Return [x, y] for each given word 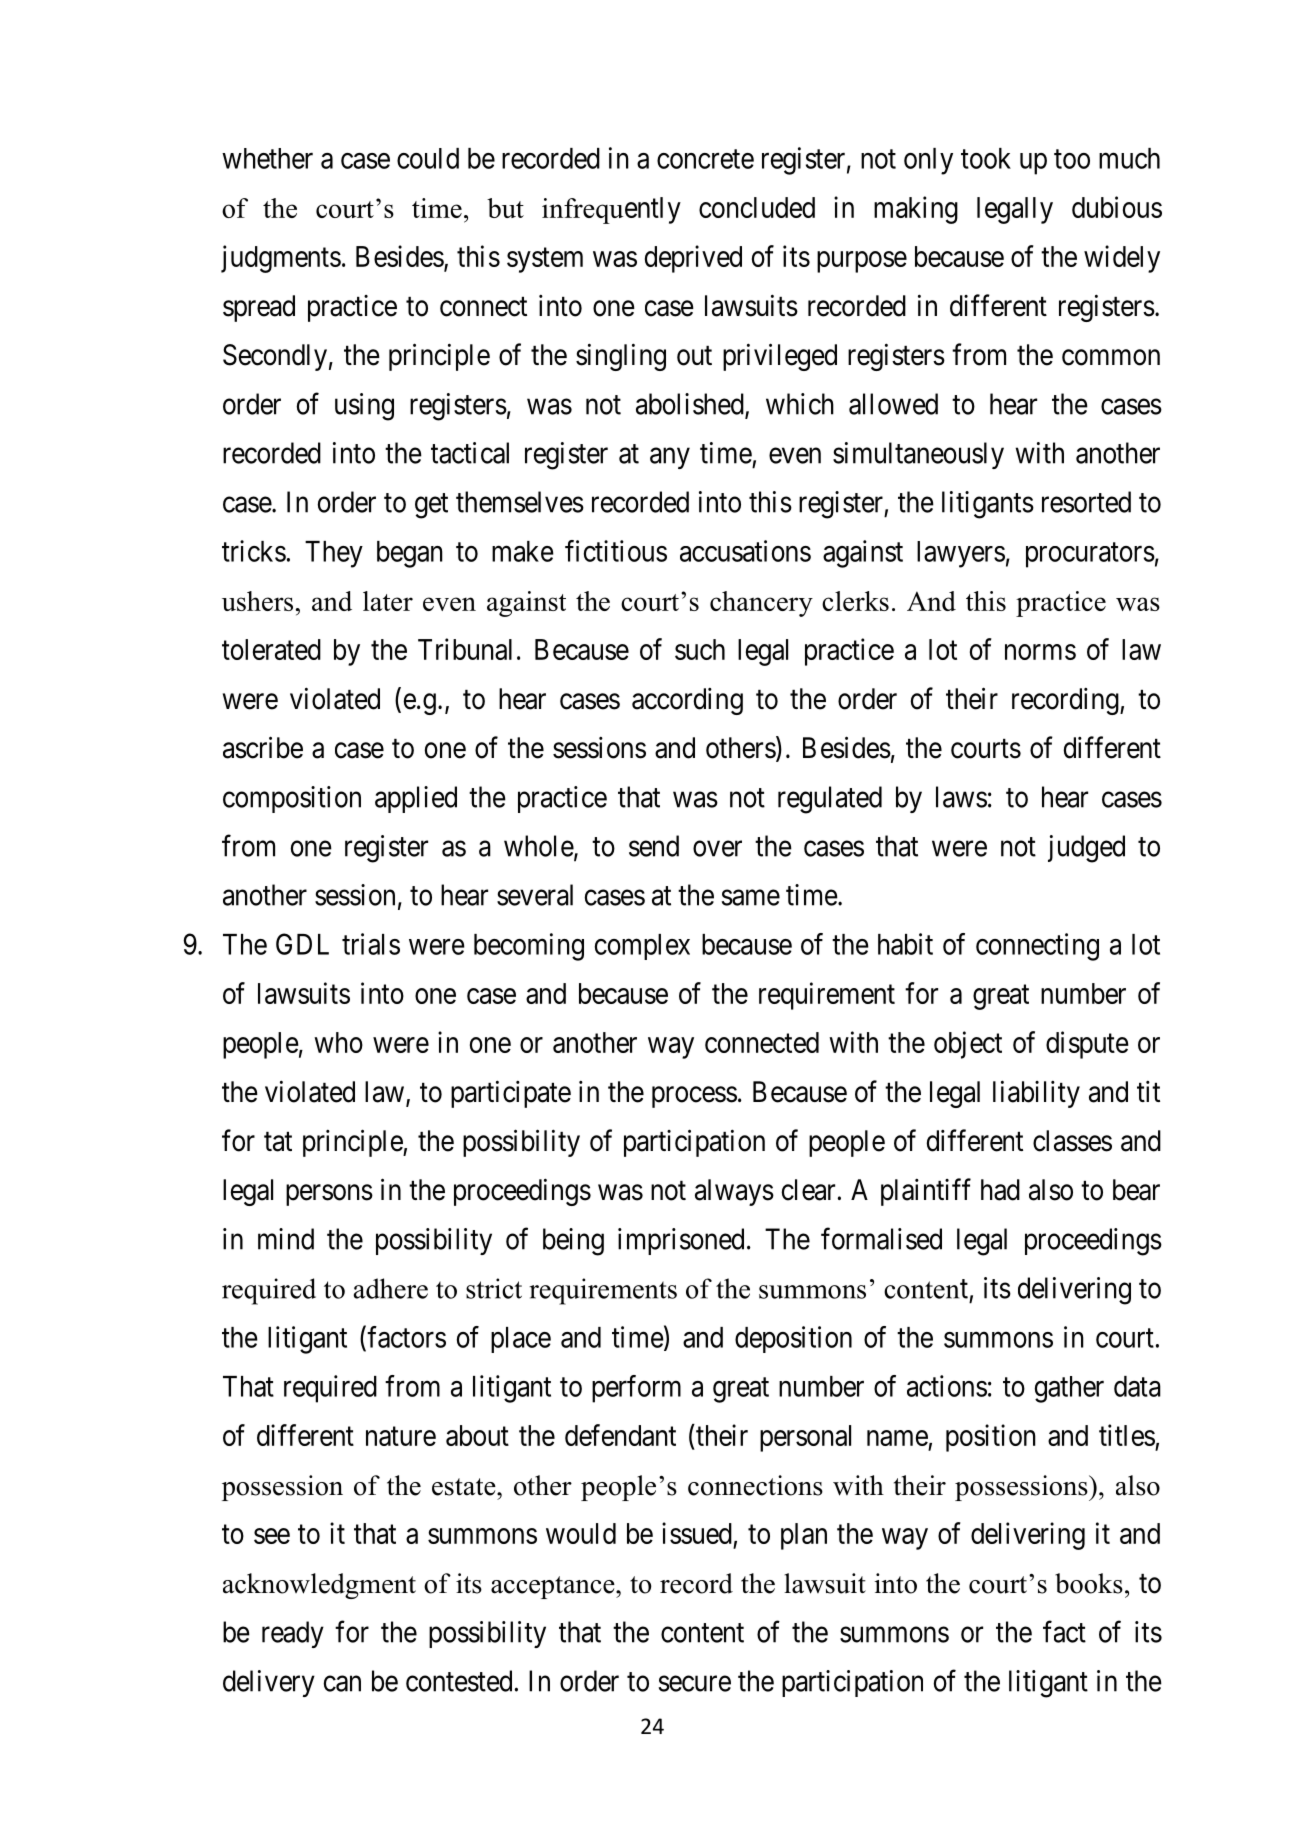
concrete [705, 159]
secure [695, 1684]
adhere [391, 1288]
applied [416, 799]
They [334, 554]
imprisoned [681, 1241]
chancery [761, 604]
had [1000, 1190]
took [986, 158]
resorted [1086, 502]
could [428, 158]
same [751, 898]
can [342, 1684]
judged [1086, 849]
